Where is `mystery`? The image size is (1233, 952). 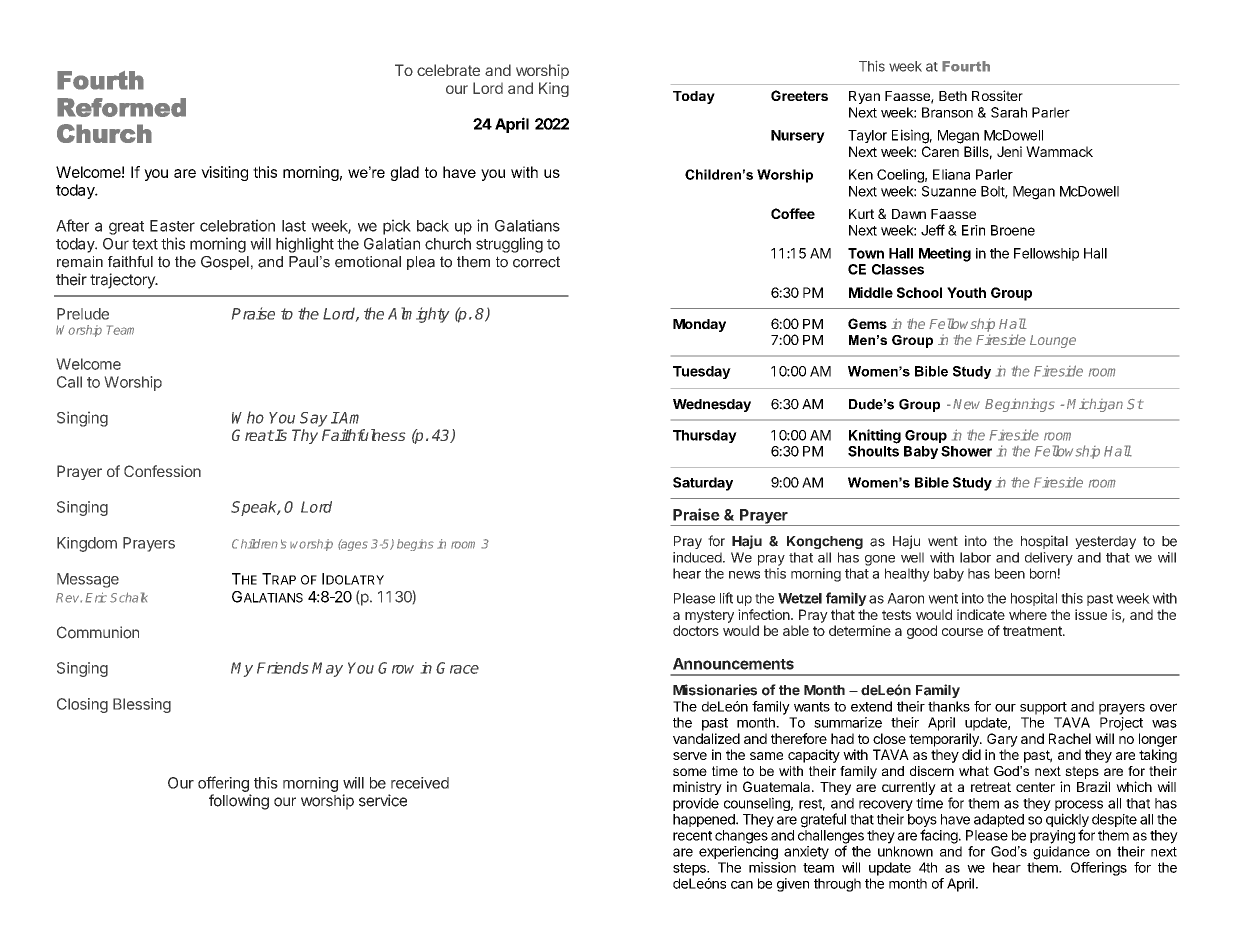
mystery is located at coordinates (709, 616).
